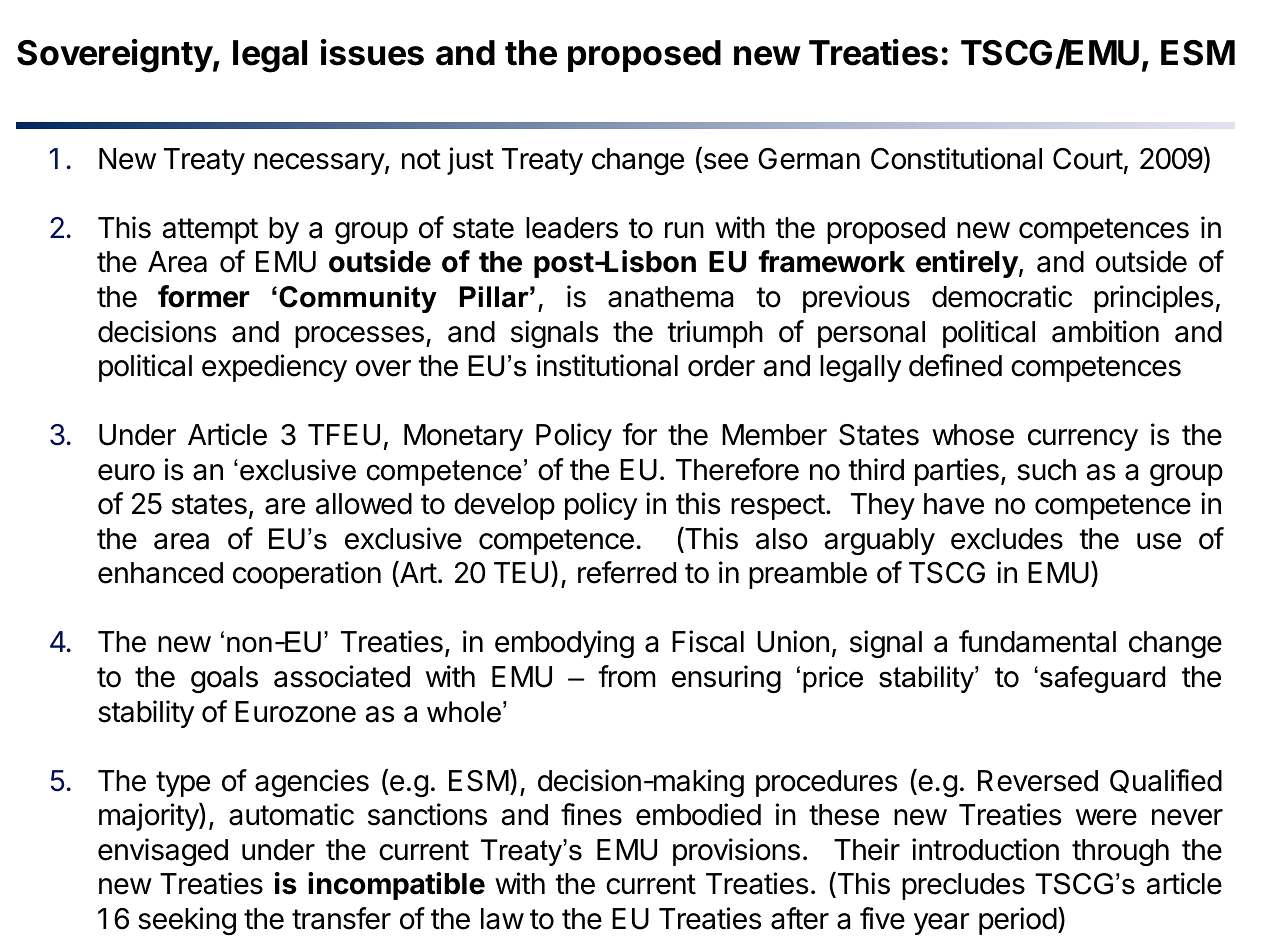  Describe the element at coordinates (341, 918) in the document. I see `transfer` at that location.
